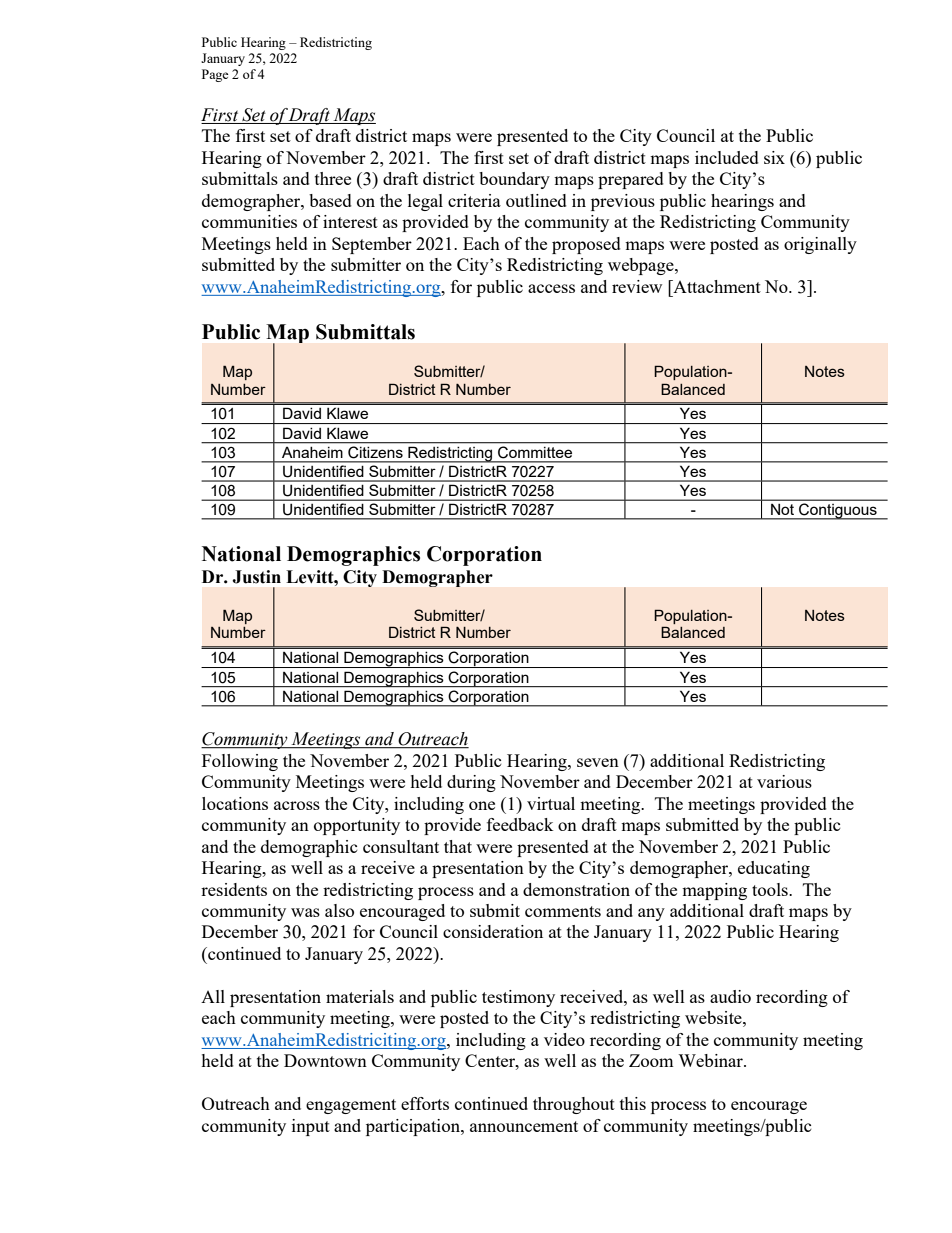 This document has width=952, height=1233. Describe the element at coordinates (536, 200) in the document. I see `outlined` at that location.
